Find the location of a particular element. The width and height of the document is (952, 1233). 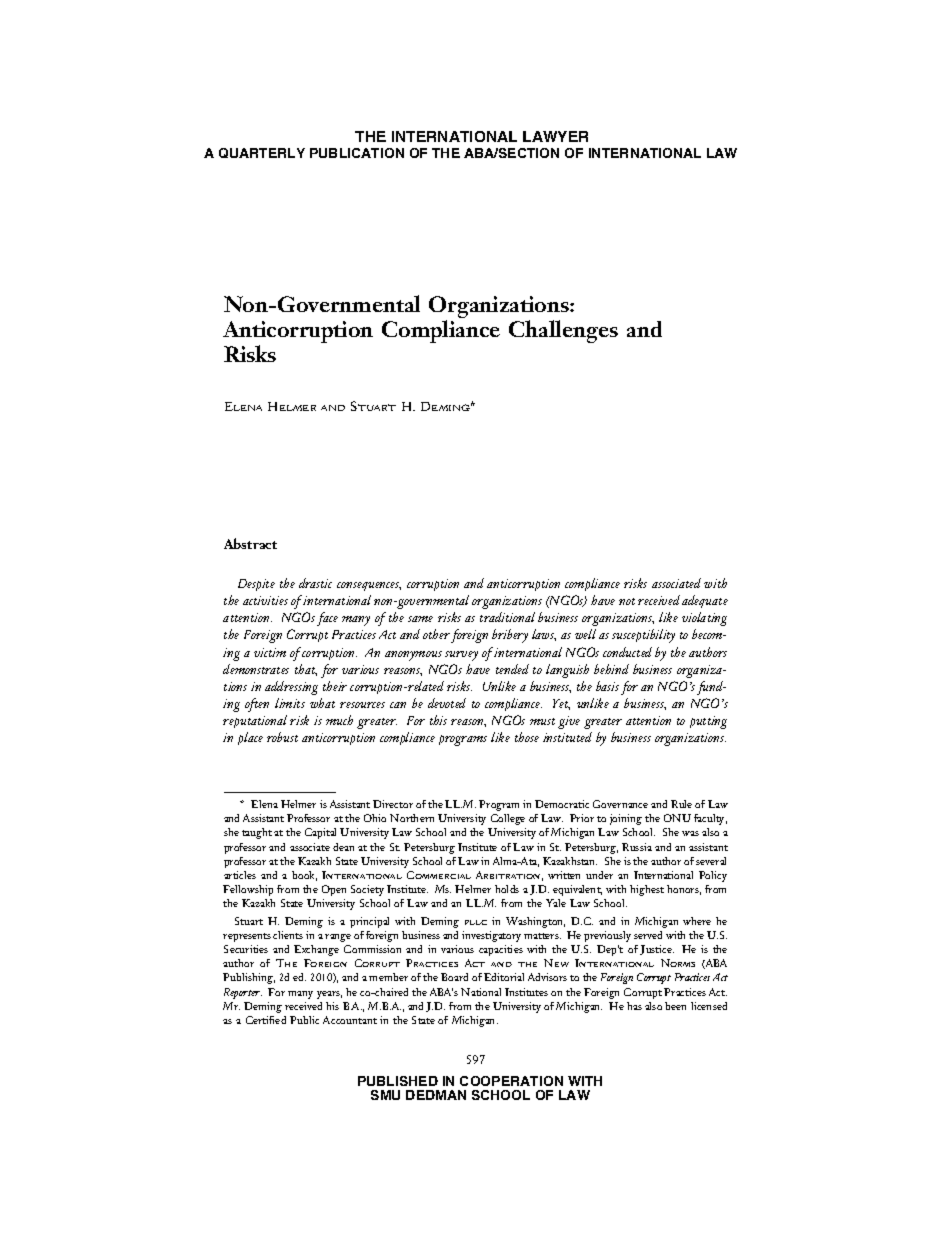

Abstract is located at coordinates (250, 543).
